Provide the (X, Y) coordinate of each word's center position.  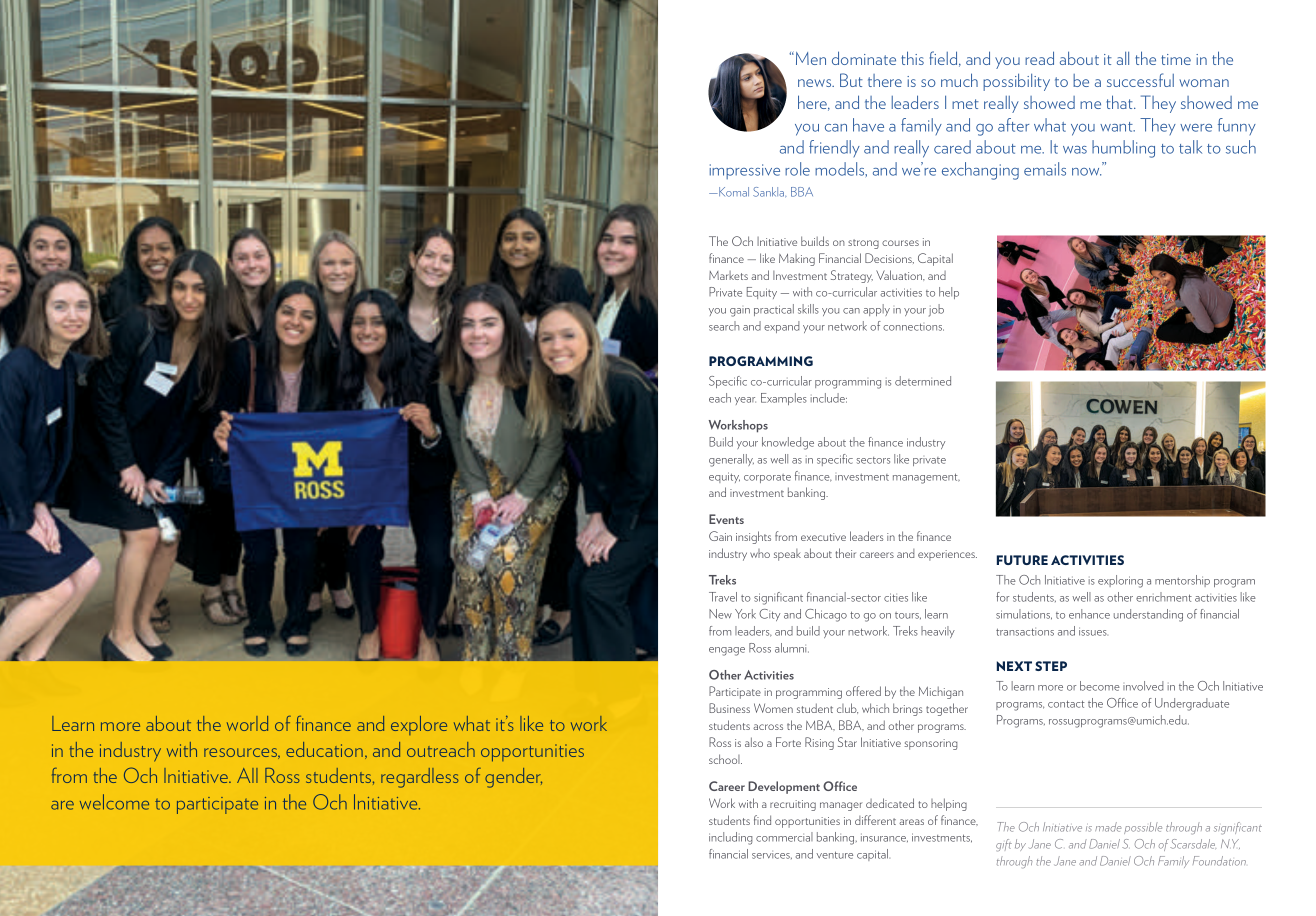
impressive (745, 171)
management (926, 478)
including (731, 838)
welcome (114, 802)
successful (1140, 80)
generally (731, 460)
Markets (728, 275)
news (816, 83)
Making (797, 260)
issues (1093, 631)
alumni (792, 648)
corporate (767, 478)
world (247, 723)
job (936, 310)
